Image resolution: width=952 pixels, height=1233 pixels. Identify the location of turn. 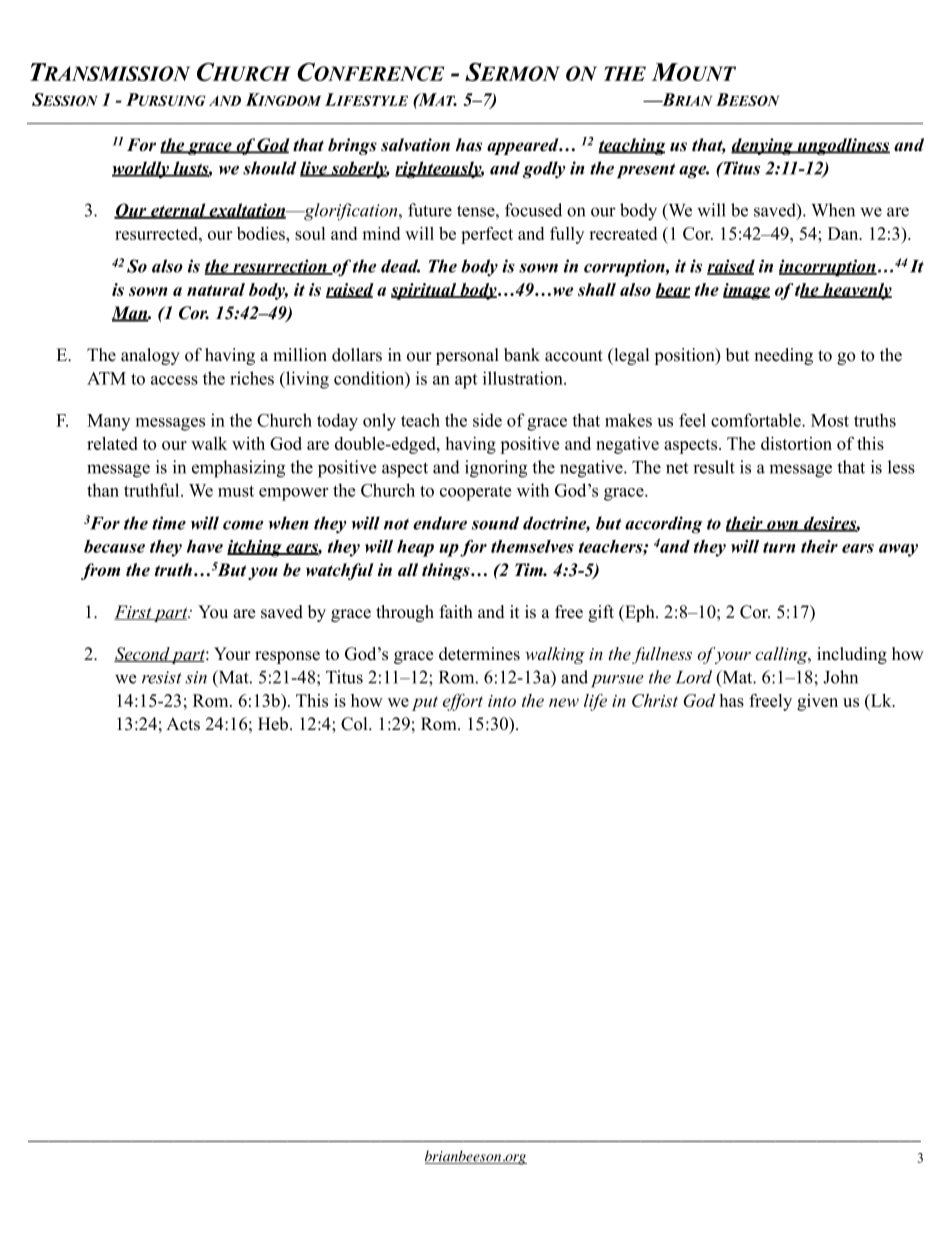
(779, 547).
